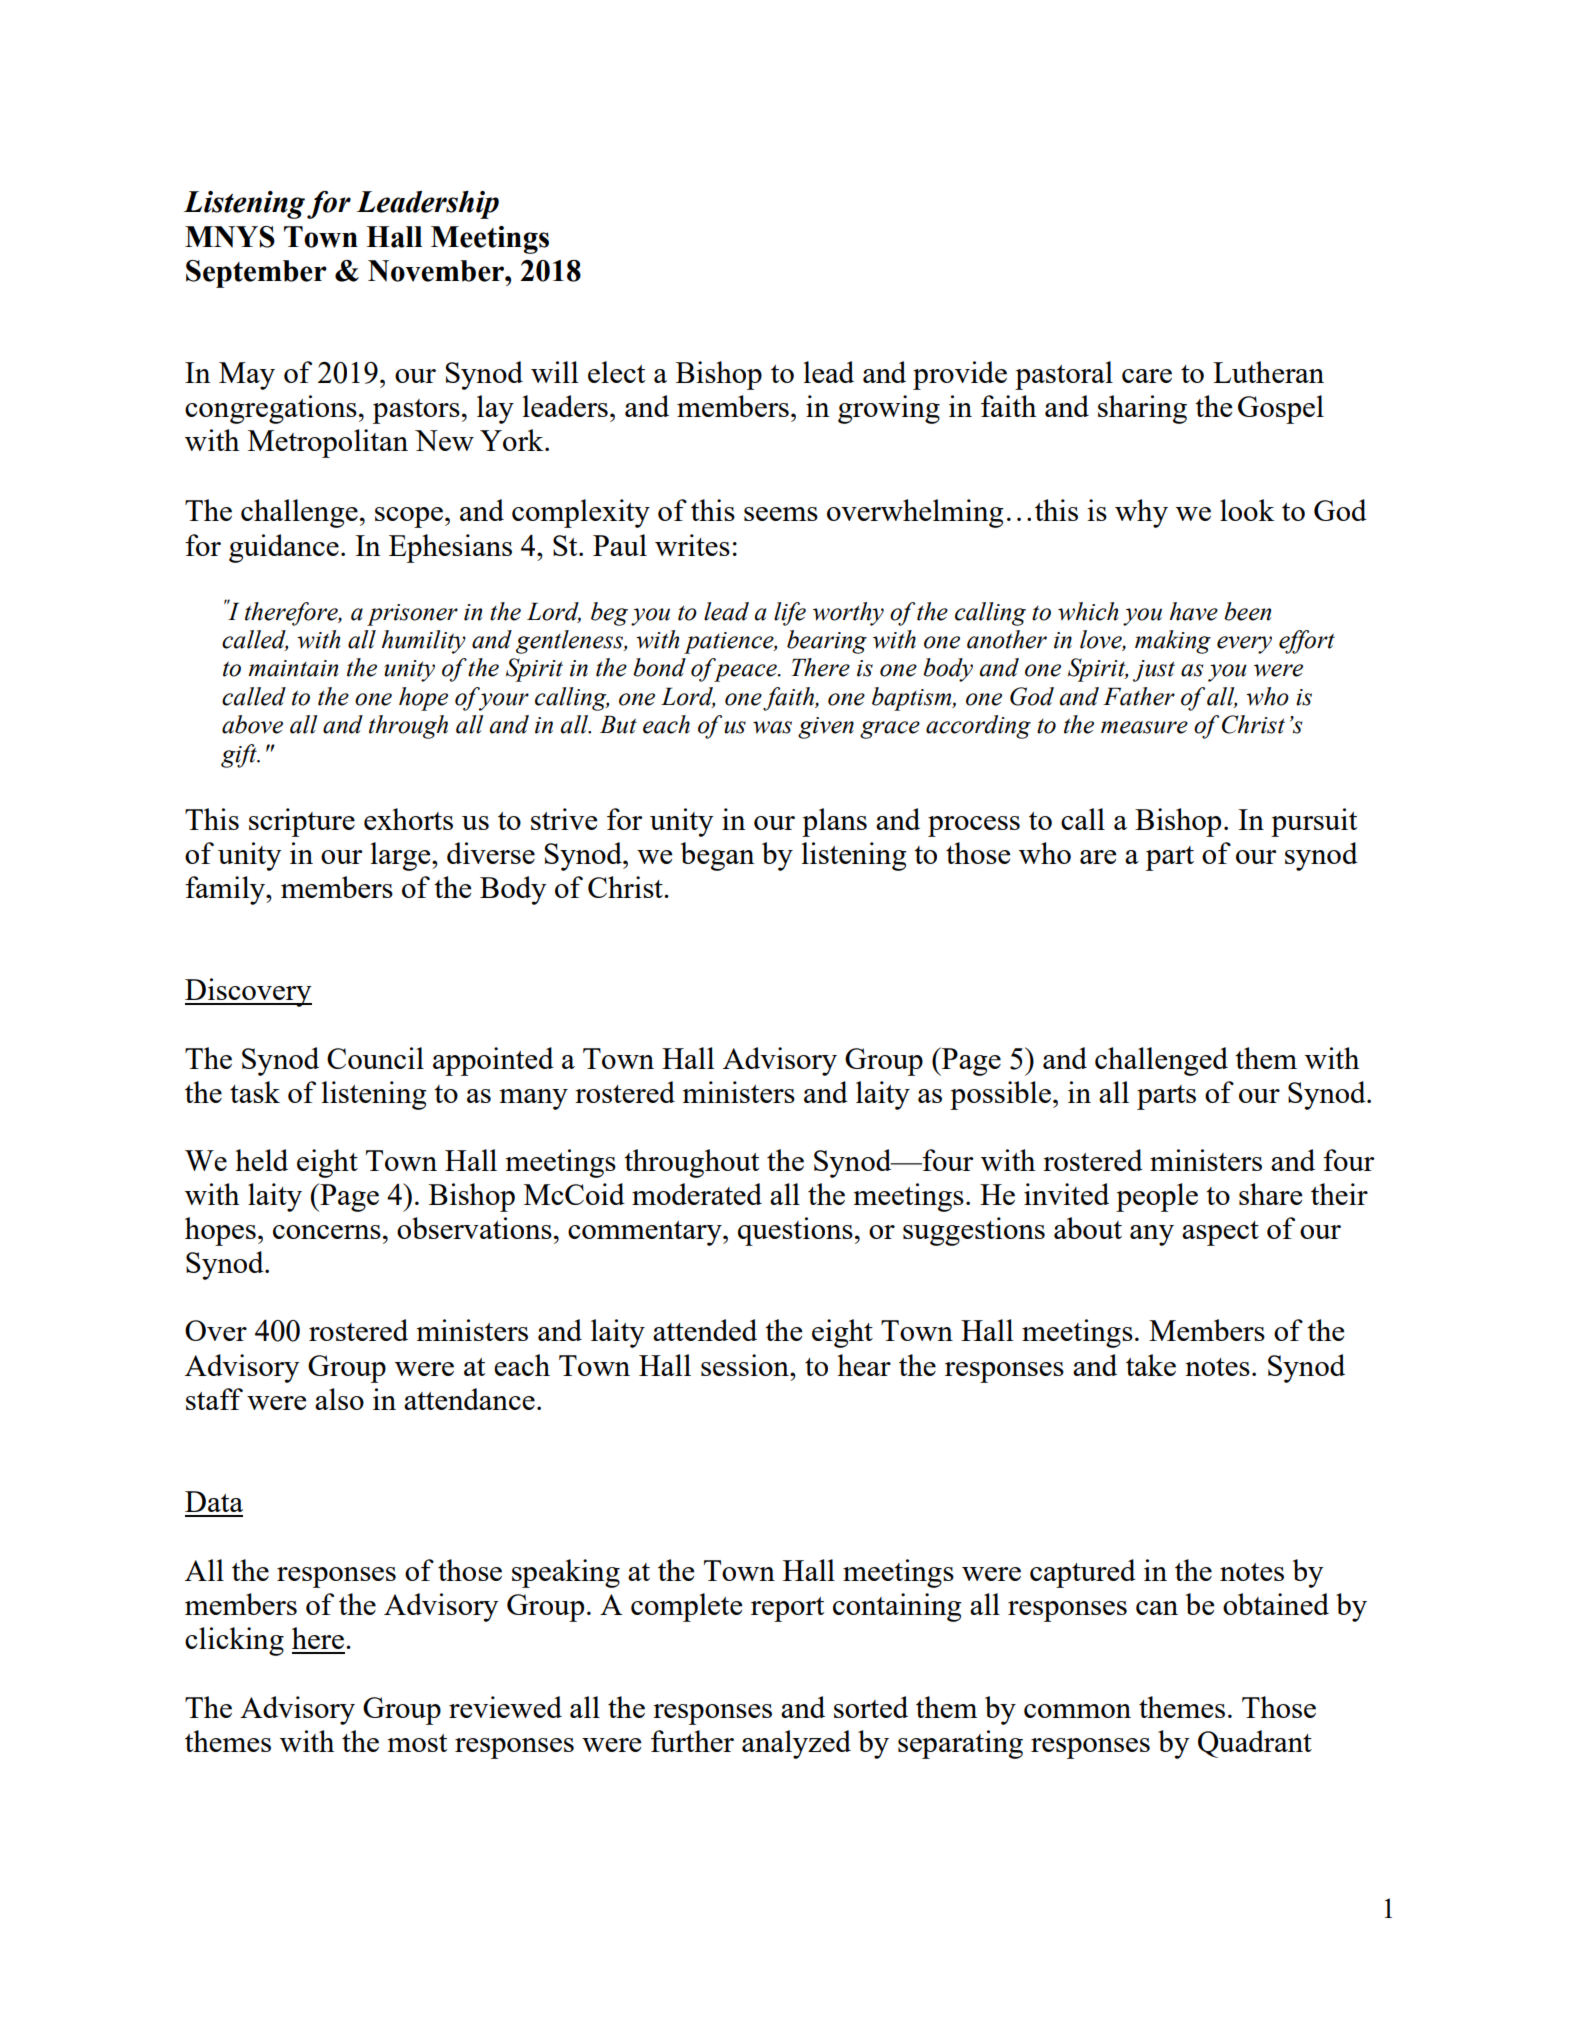 The height and width of the screenshot is (2032, 1570). Describe the element at coordinates (1255, 1744) in the screenshot. I see `Quadrant` at that location.
